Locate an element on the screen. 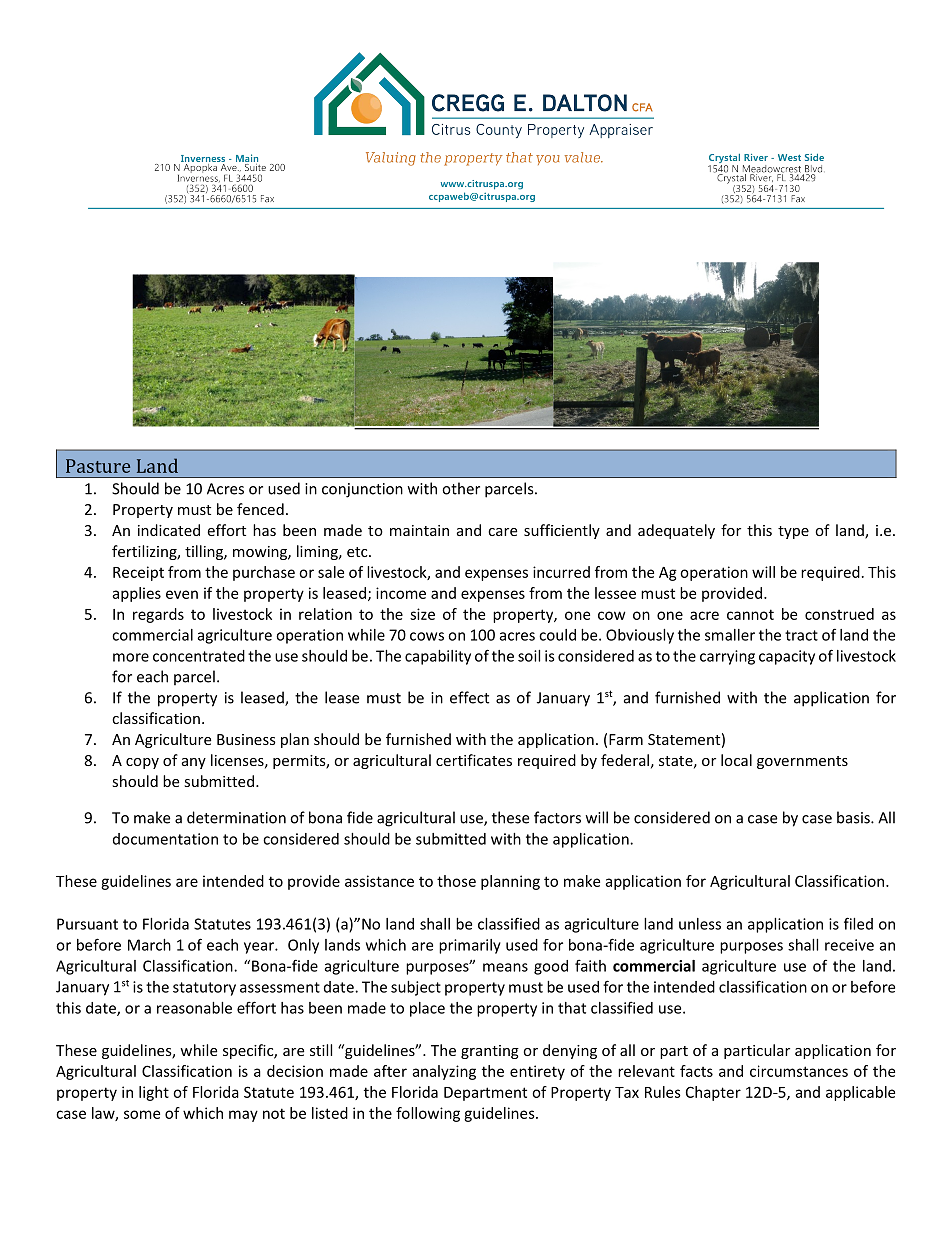 The image size is (952, 1233). those is located at coordinates (456, 881).
